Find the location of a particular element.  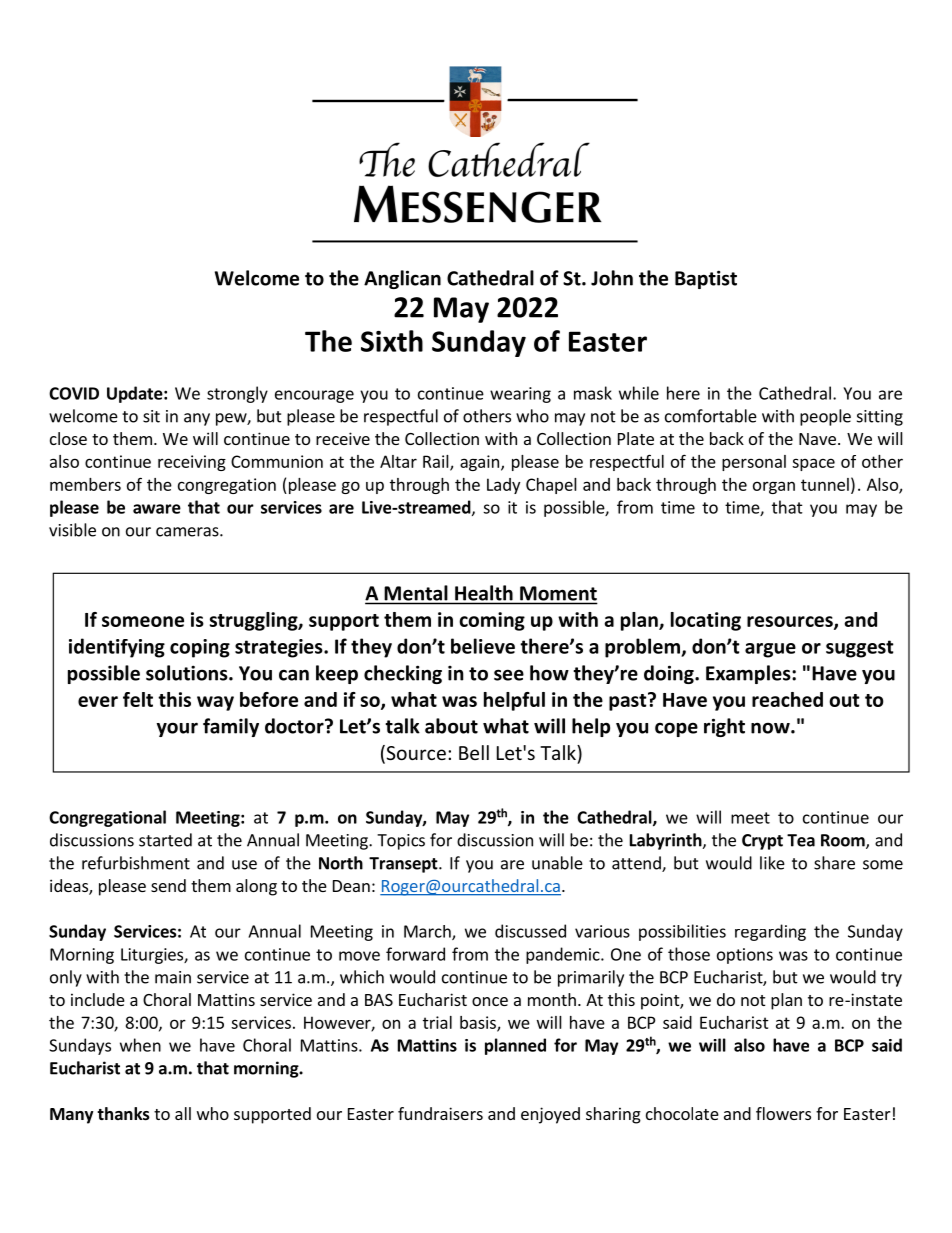

all is located at coordinates (183, 1113).
